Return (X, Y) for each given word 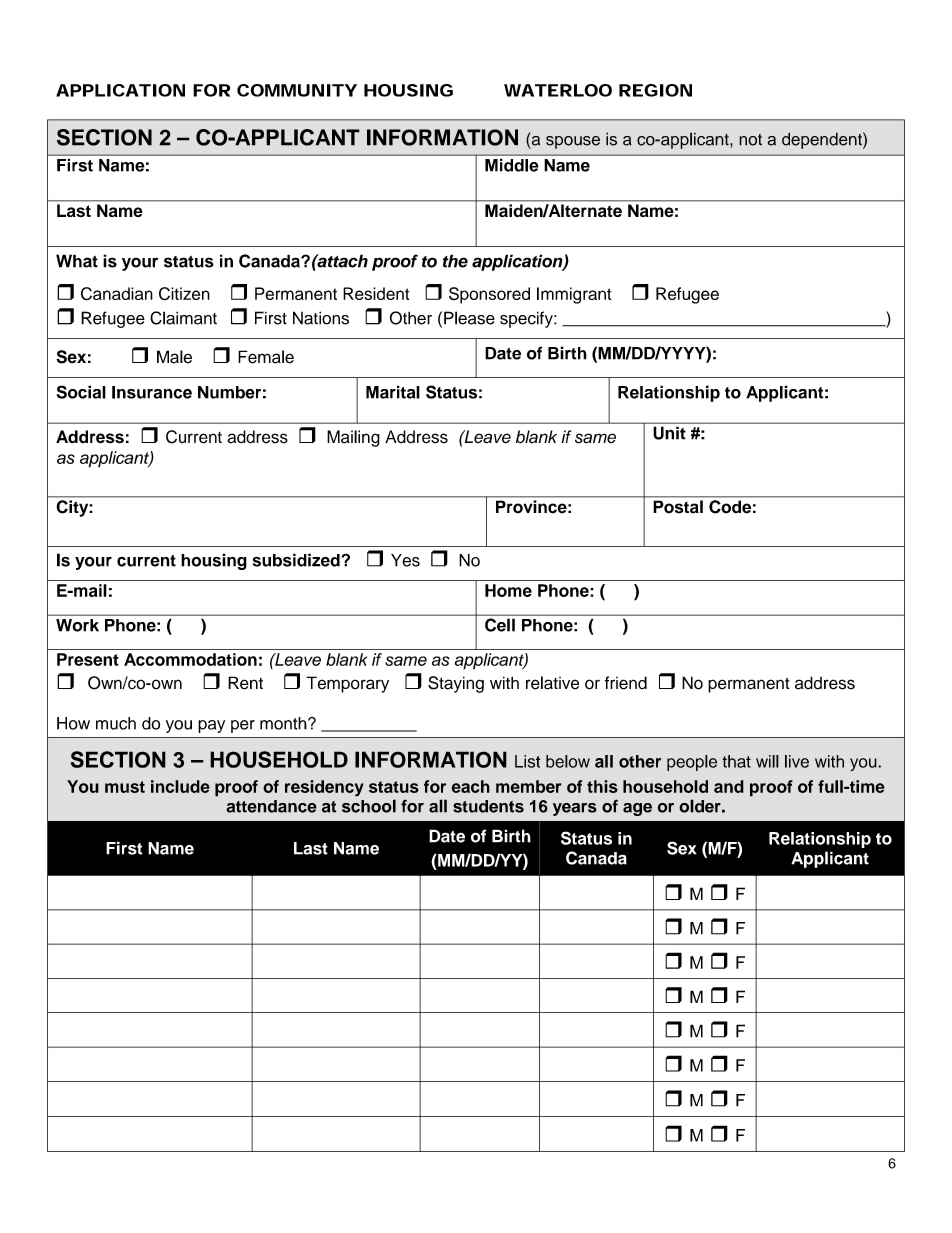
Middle (511, 165)
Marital (393, 392)
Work (77, 625)
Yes (405, 560)
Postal (678, 506)
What (77, 261)
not (750, 140)
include (180, 786)
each (470, 786)
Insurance (152, 392)
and (729, 786)
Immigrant (574, 295)
